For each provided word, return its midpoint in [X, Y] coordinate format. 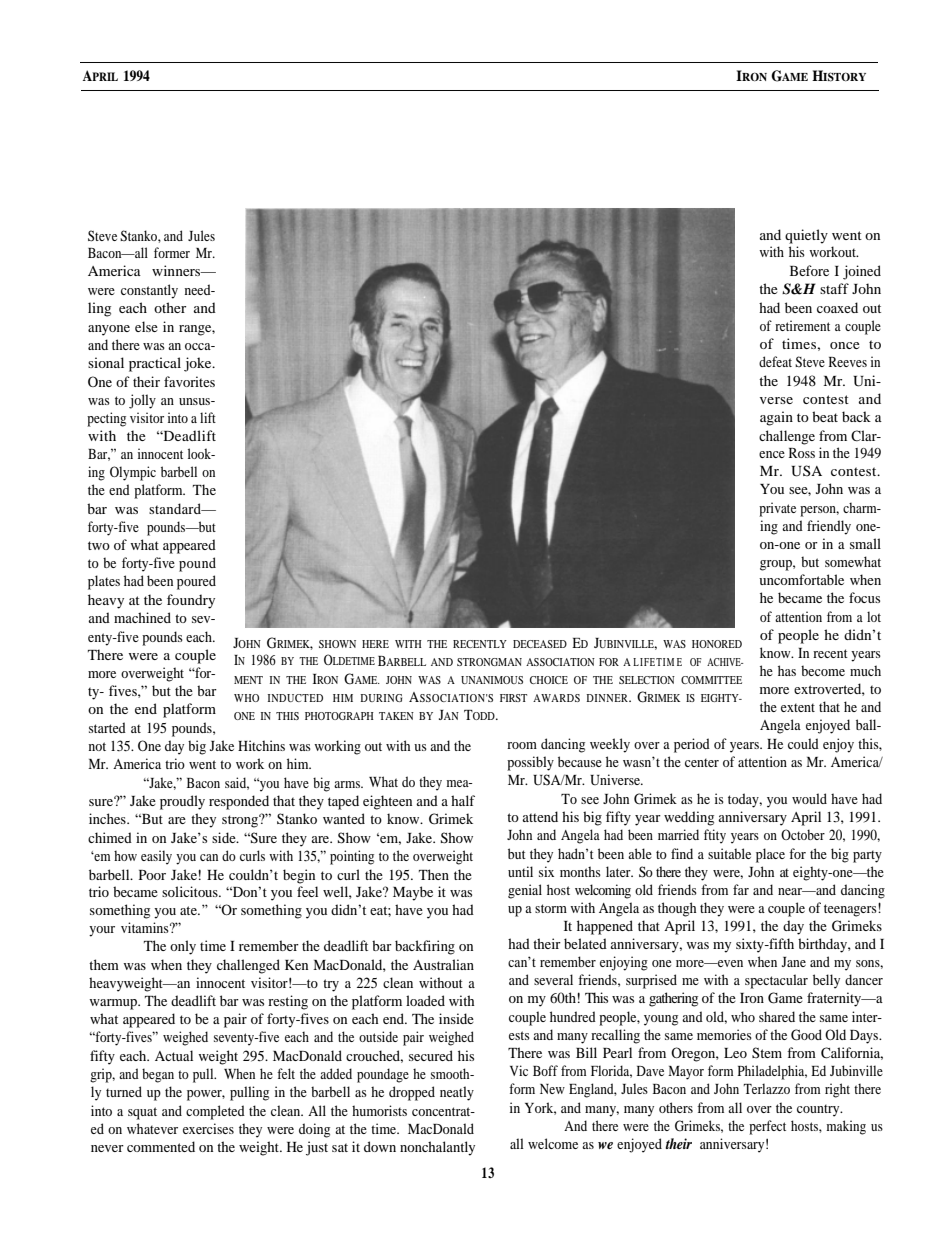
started [107, 727]
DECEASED [540, 644]
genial [525, 891]
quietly [806, 236]
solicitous [191, 891]
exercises [208, 1128]
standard [176, 508]
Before [809, 270]
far [741, 889]
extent [798, 707]
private [777, 509]
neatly [457, 1093]
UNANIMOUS [492, 680]
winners [177, 270]
